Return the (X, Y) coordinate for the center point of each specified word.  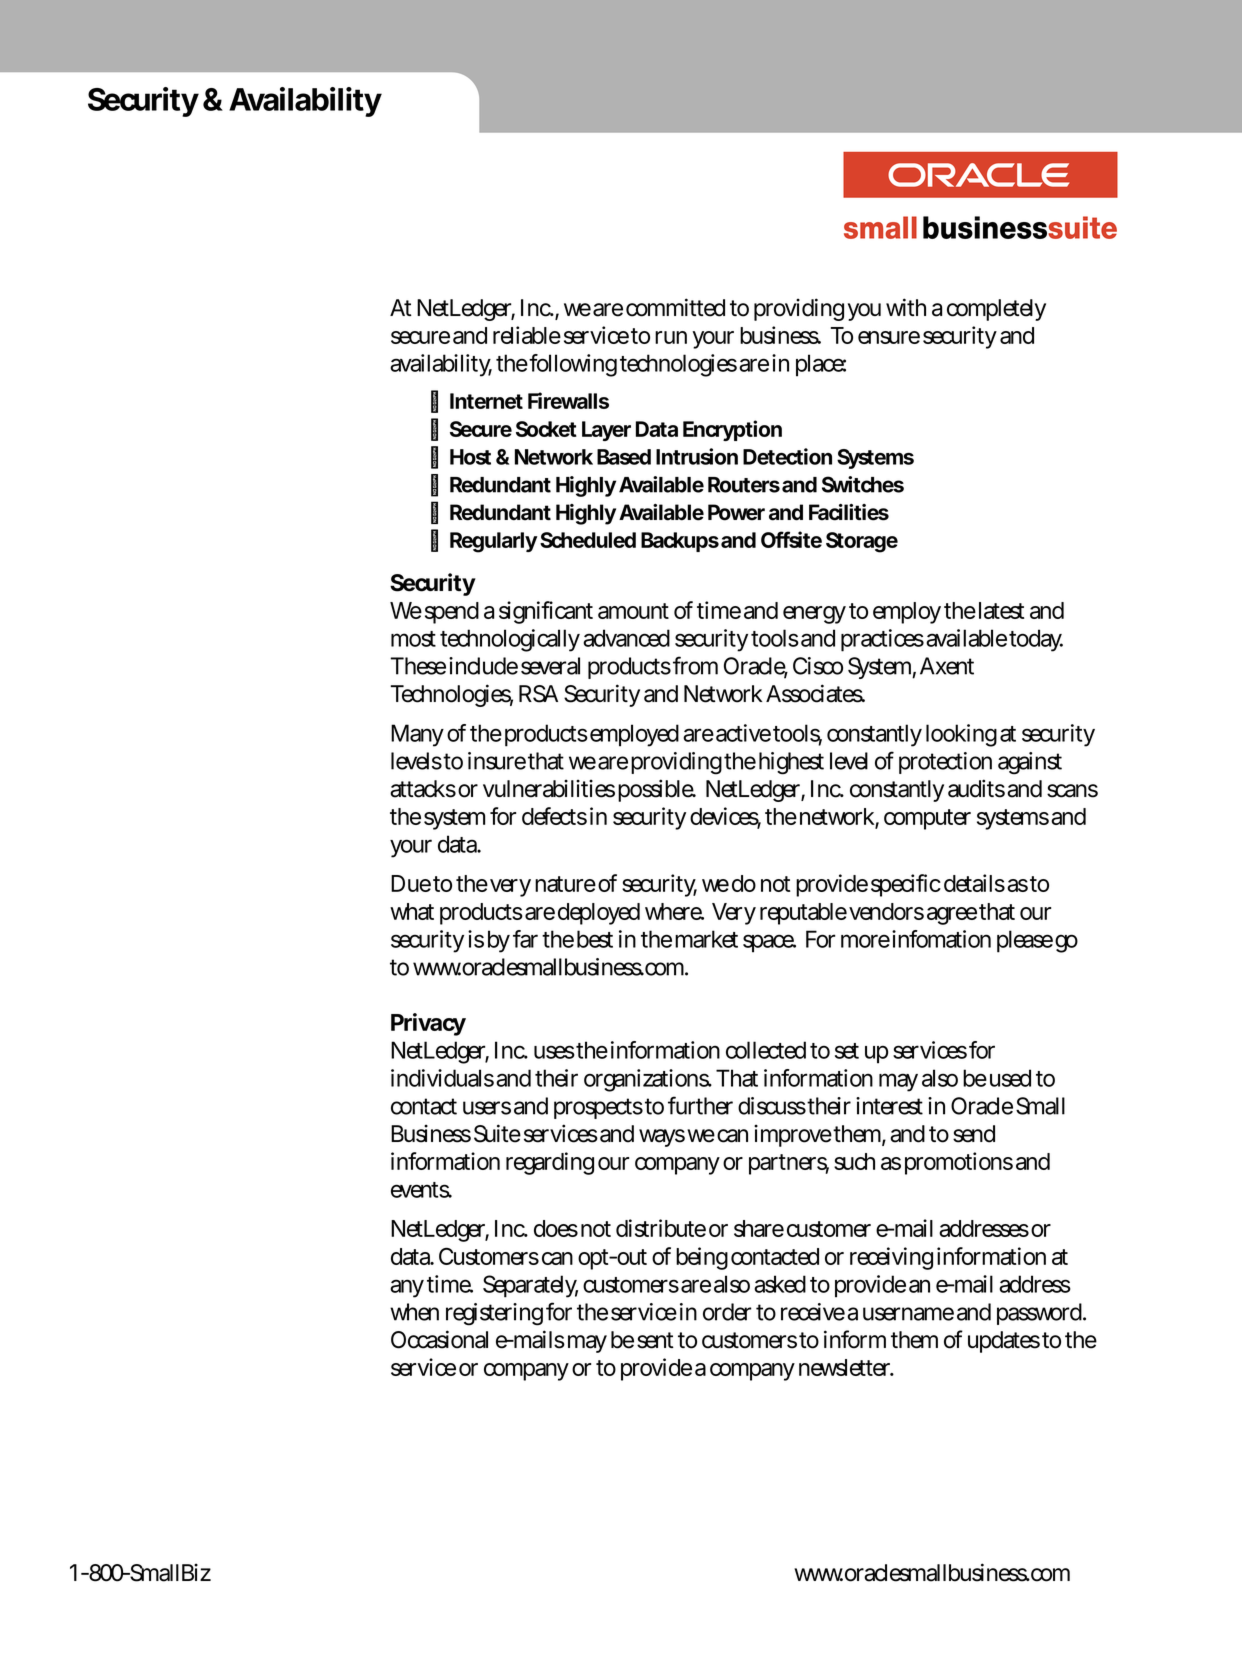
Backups (680, 542)
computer (927, 819)
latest (1001, 610)
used (1010, 1078)
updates (1004, 1342)
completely (996, 310)
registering (494, 1314)
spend (452, 613)
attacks (423, 789)
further (700, 1105)
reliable (527, 335)
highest (791, 763)
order (727, 1312)
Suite (497, 1133)
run (671, 337)
